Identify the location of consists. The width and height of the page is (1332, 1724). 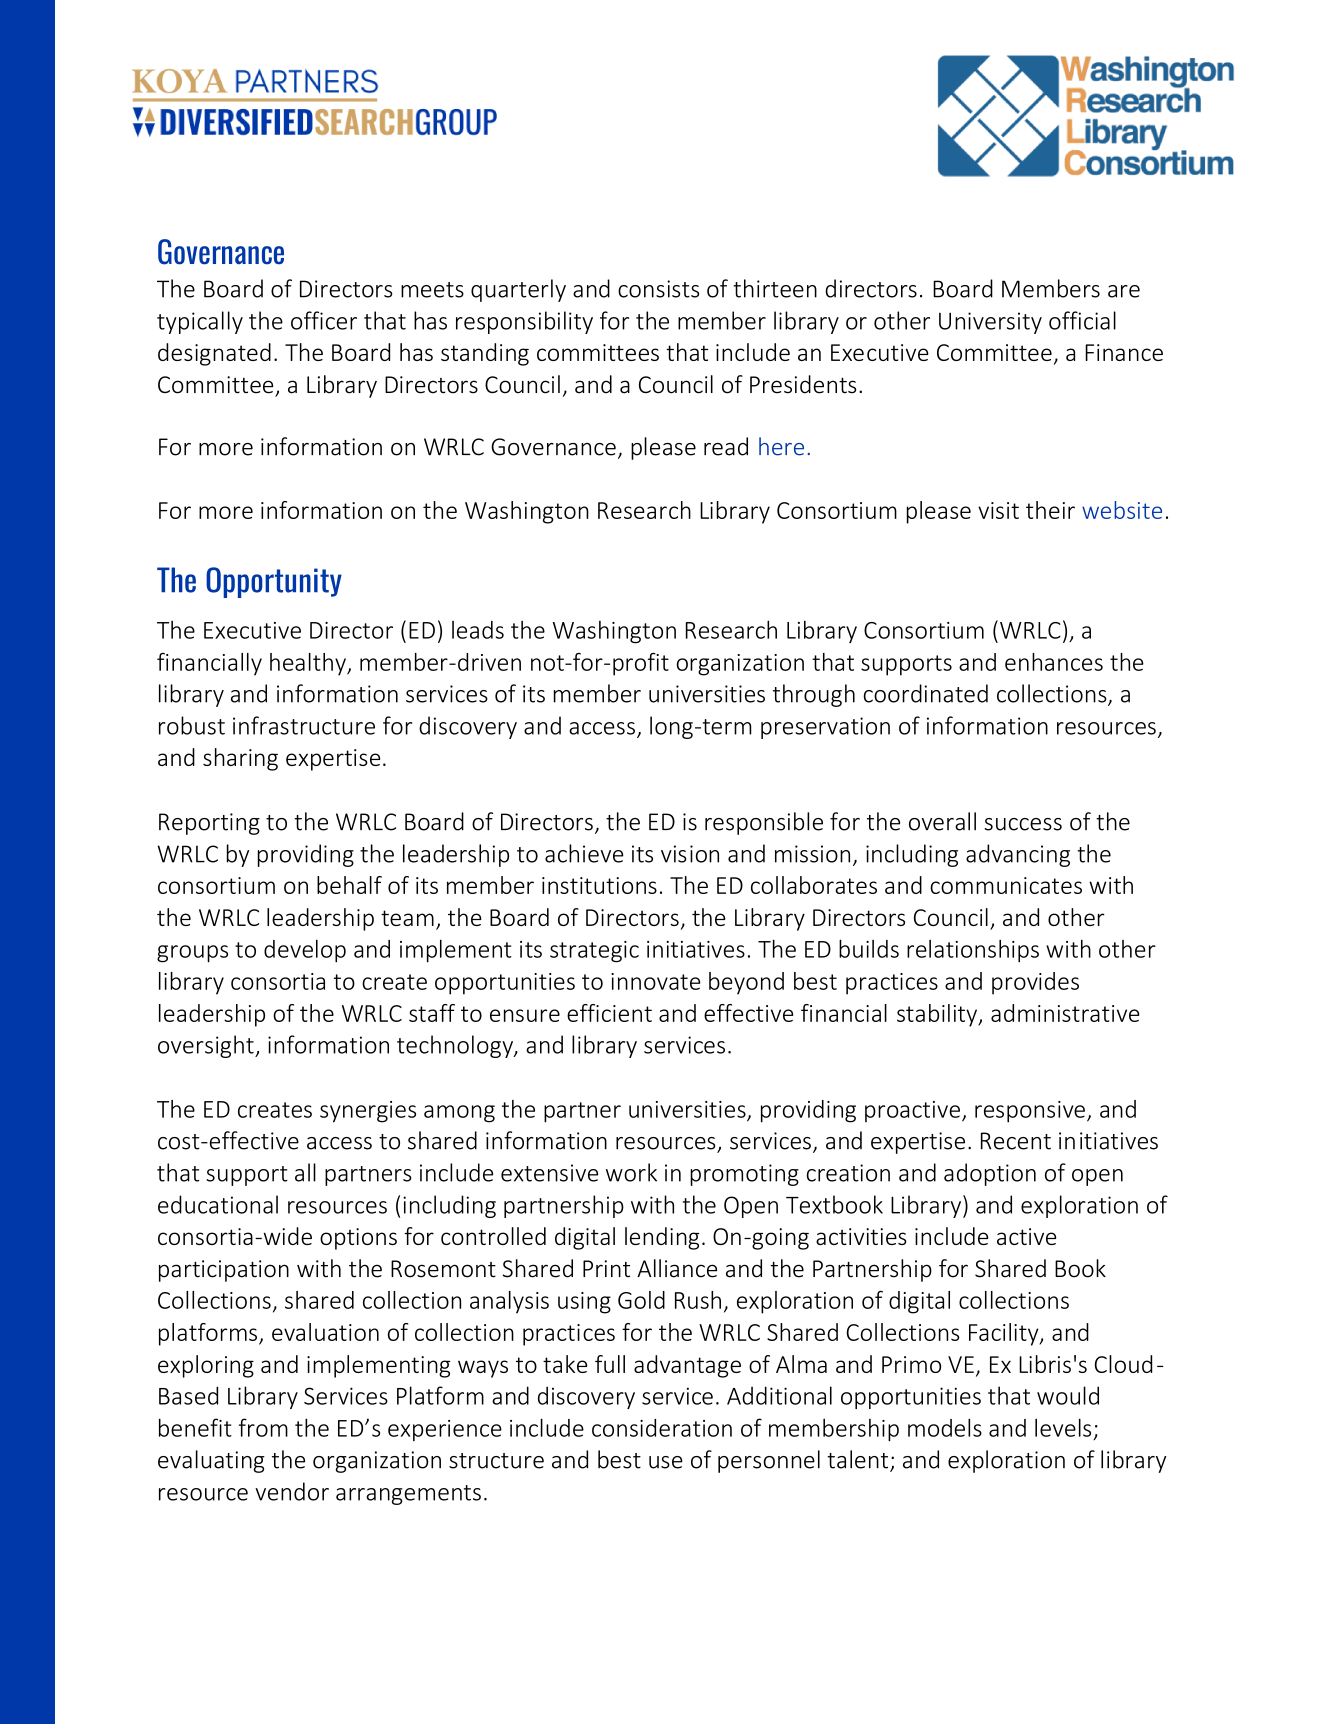
(658, 289).
